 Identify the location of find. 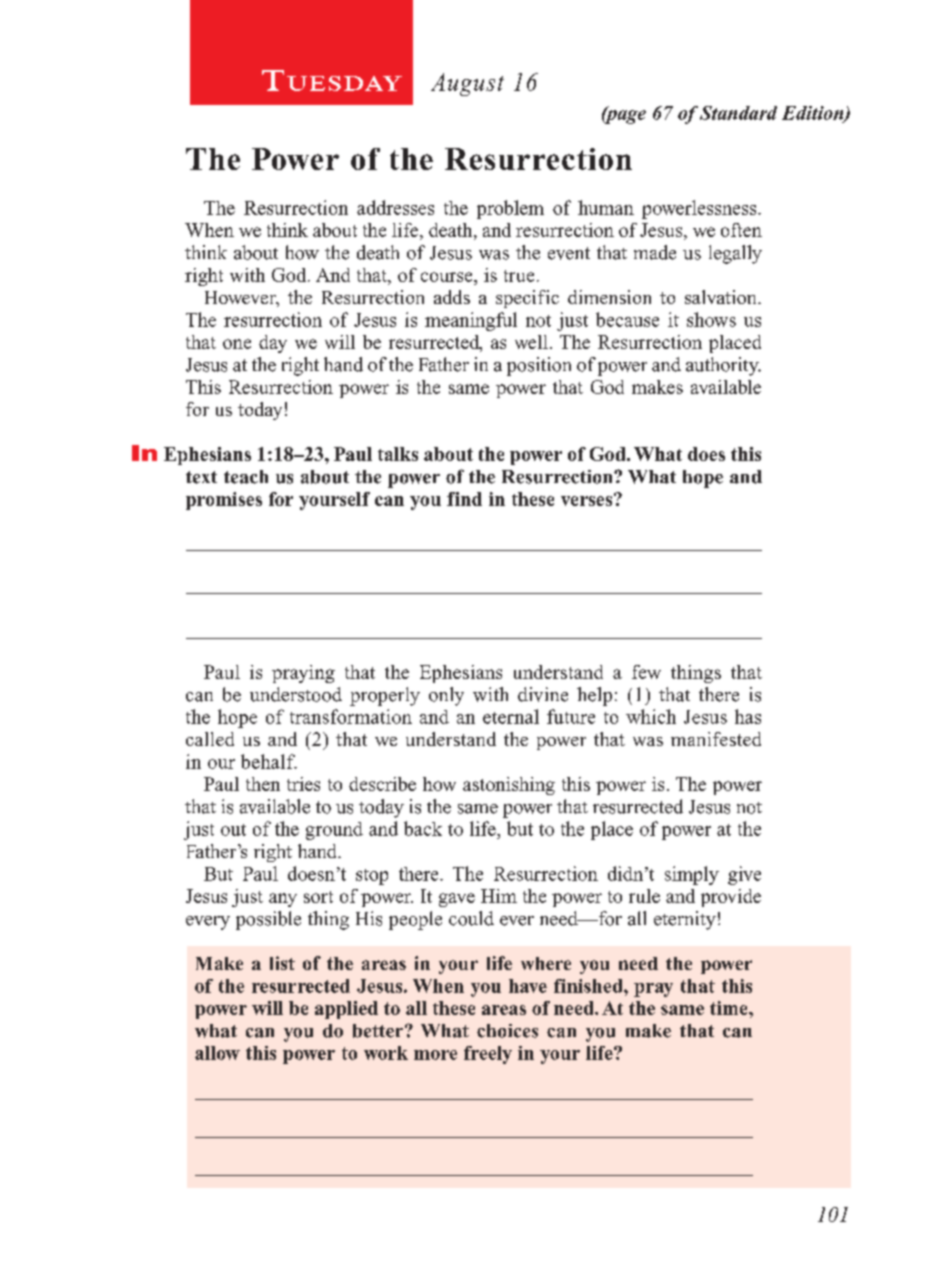
(464, 499).
